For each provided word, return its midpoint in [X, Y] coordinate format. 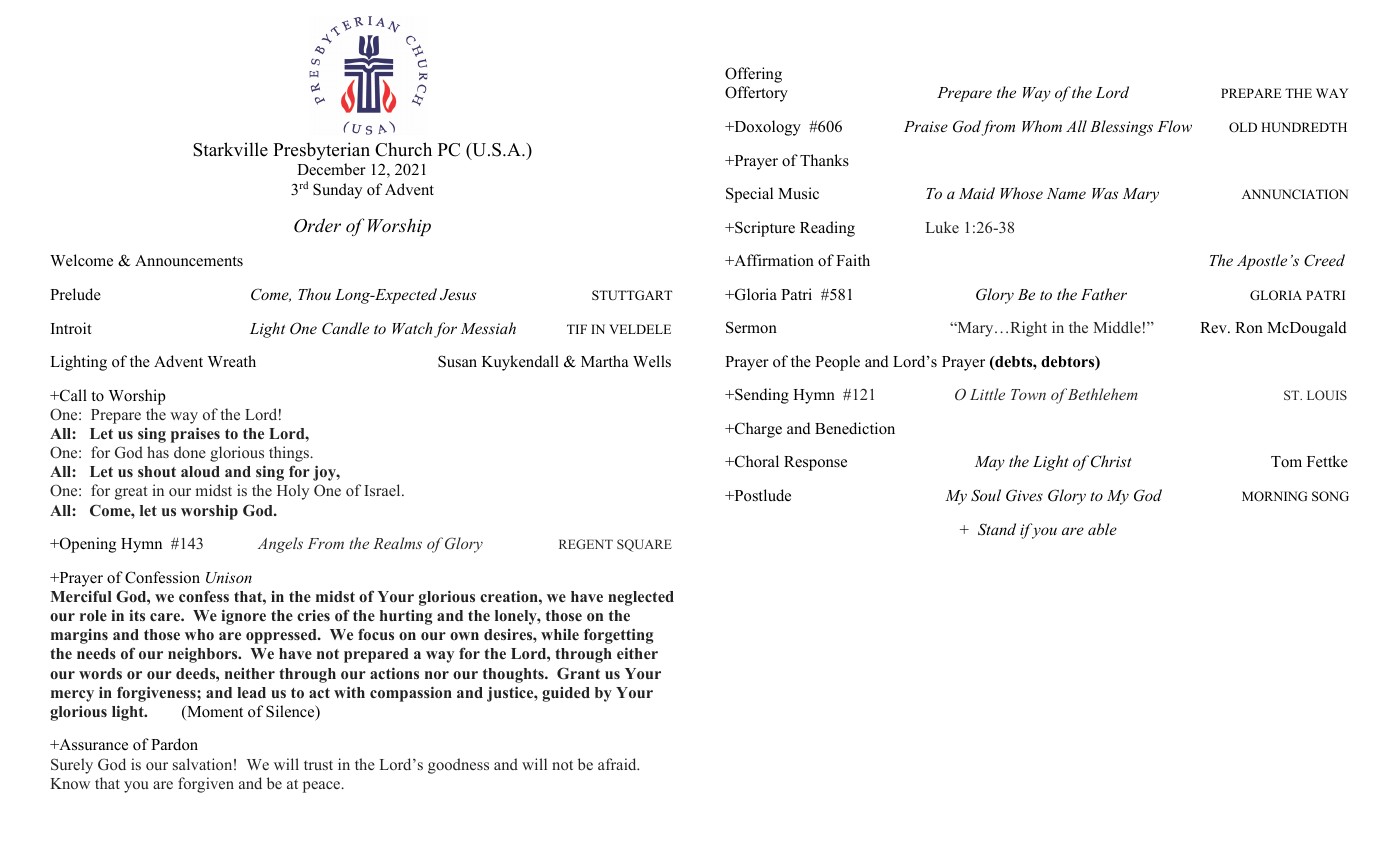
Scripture [764, 229]
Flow [1174, 126]
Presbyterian [321, 151]
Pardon [174, 744]
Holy [293, 492]
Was [1105, 193]
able [1102, 529]
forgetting [618, 636]
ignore [243, 617]
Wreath [232, 361]
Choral [756, 461]
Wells [652, 361]
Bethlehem [1103, 394]
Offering [753, 75]
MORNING [1274, 496]
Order [317, 225]
